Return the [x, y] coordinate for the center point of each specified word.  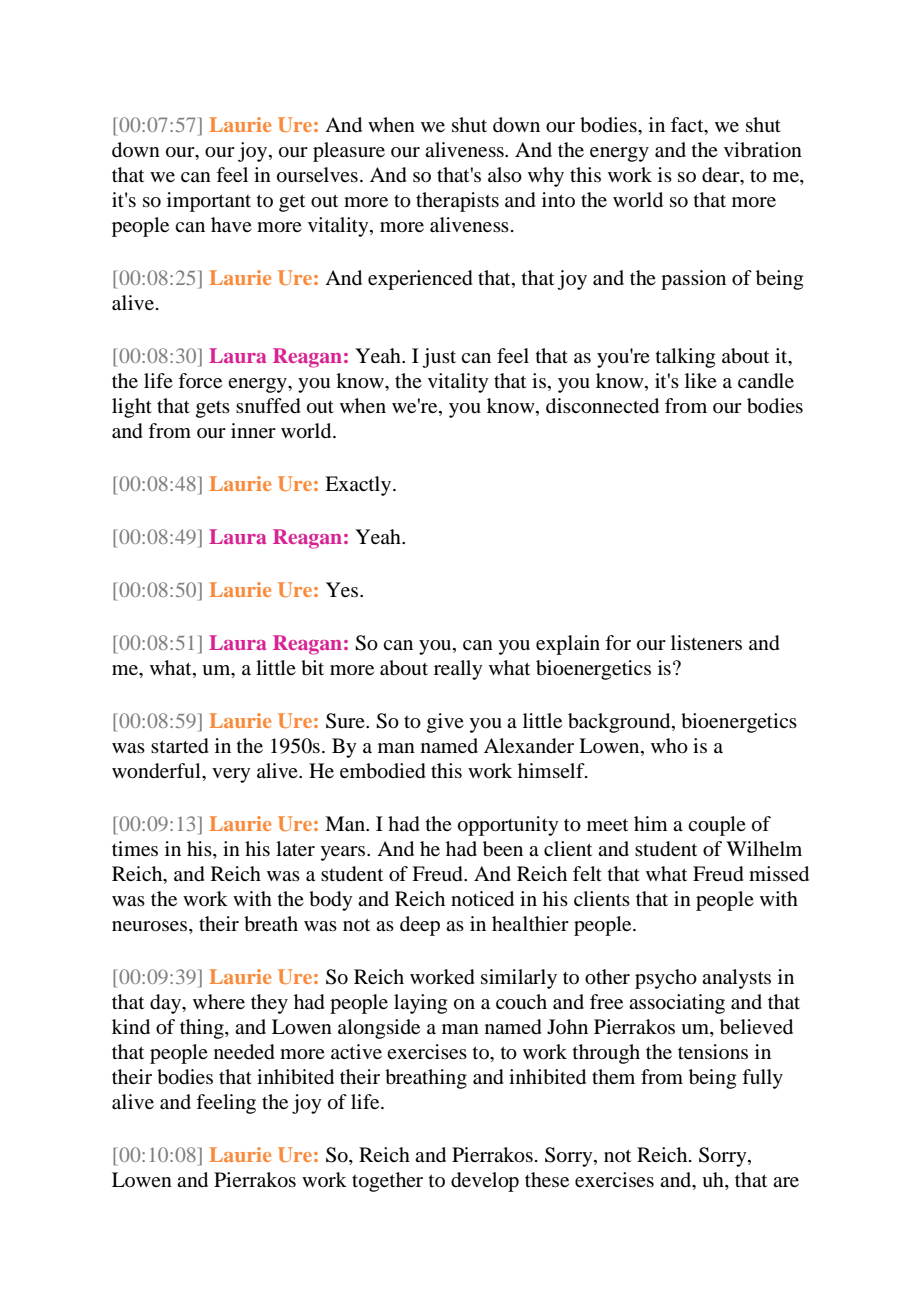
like [701, 380]
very [231, 775]
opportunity [508, 826]
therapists [457, 202]
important [209, 202]
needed [244, 1052]
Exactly [359, 486]
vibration [763, 150]
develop [485, 1182]
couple [717, 826]
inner [253, 430]
